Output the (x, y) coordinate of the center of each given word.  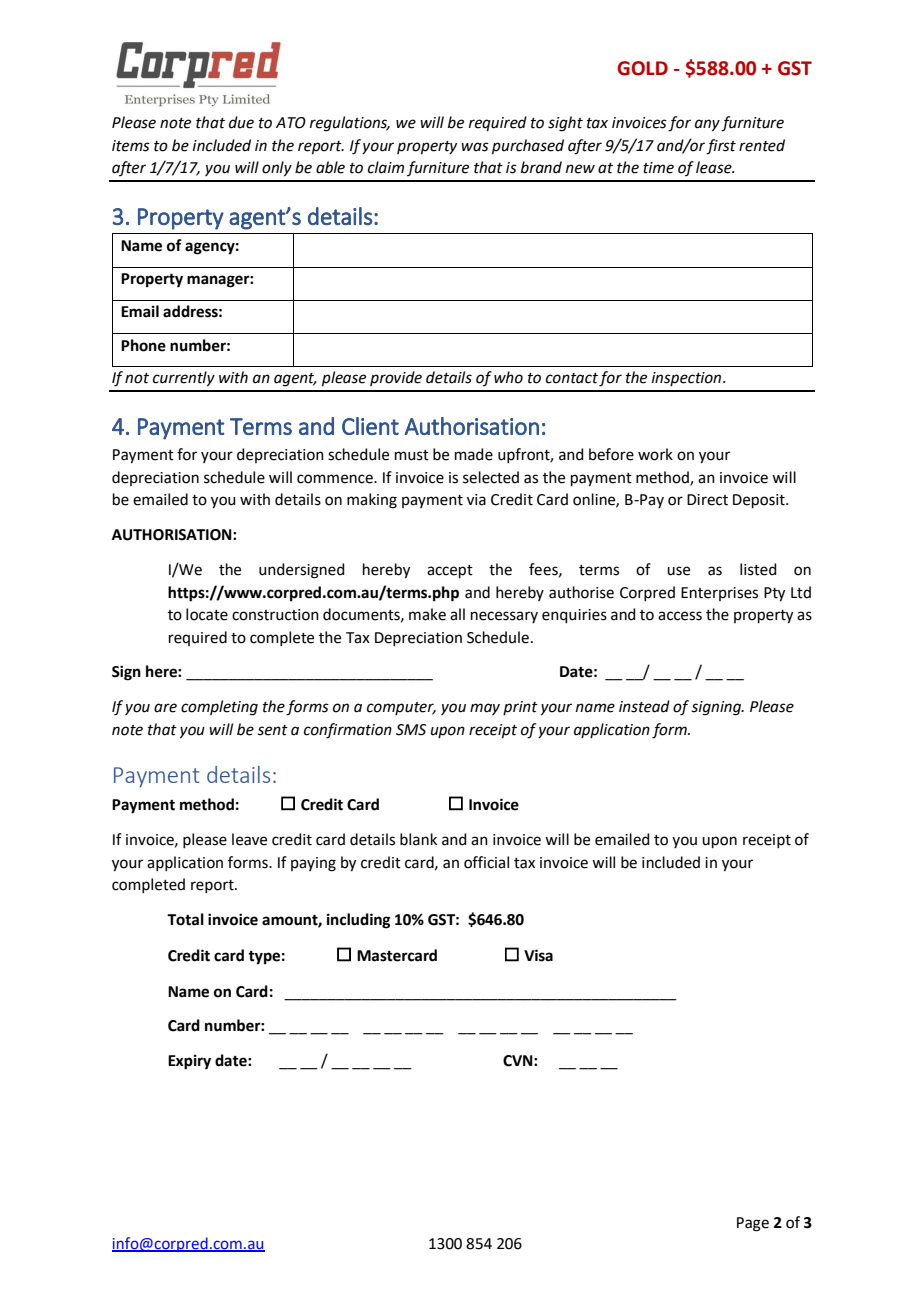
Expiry (189, 1062)
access (680, 616)
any (707, 125)
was (475, 147)
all (457, 614)
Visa (538, 955)
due (241, 122)
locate (207, 614)
